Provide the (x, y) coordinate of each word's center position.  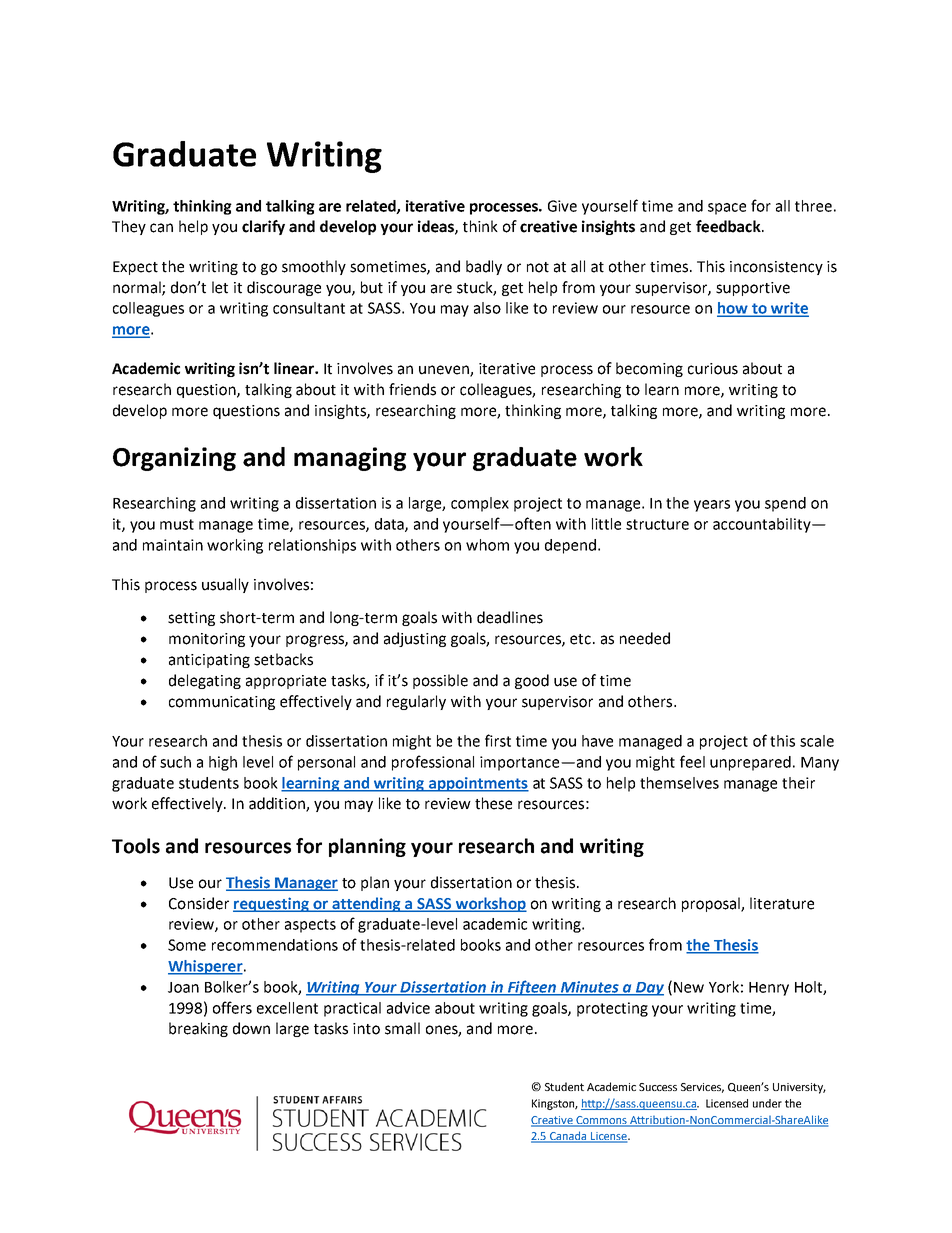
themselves (679, 783)
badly (484, 267)
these (493, 803)
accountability (763, 525)
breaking (198, 1029)
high (223, 763)
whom (487, 545)
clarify (263, 227)
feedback (729, 226)
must (177, 524)
